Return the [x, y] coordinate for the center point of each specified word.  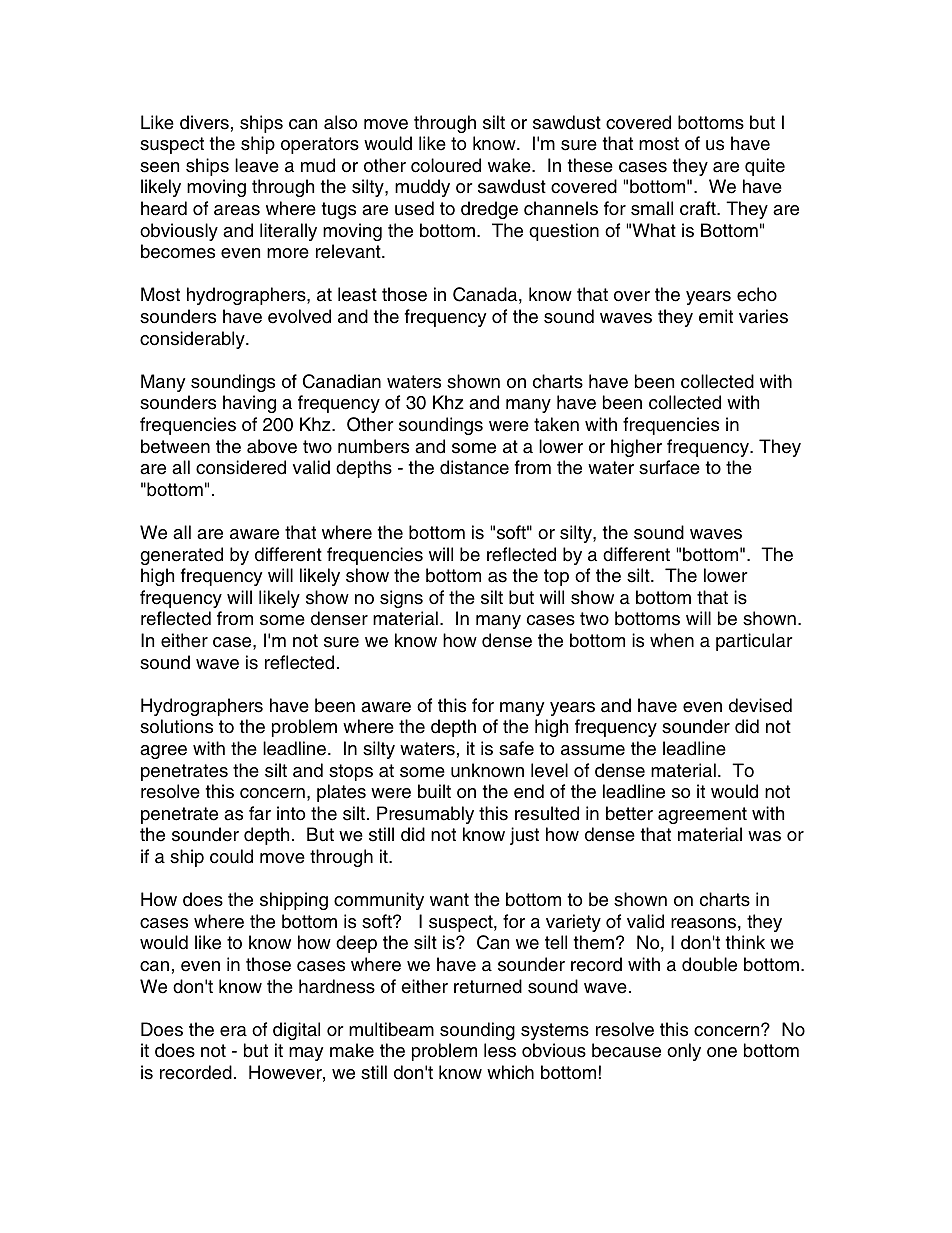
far [260, 813]
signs [401, 599]
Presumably [425, 815]
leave [257, 165]
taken [556, 424]
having [249, 404]
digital [296, 1031]
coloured [446, 165]
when [672, 640]
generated [181, 556]
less [500, 1050]
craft [699, 208]
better [629, 813]
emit [716, 316]
